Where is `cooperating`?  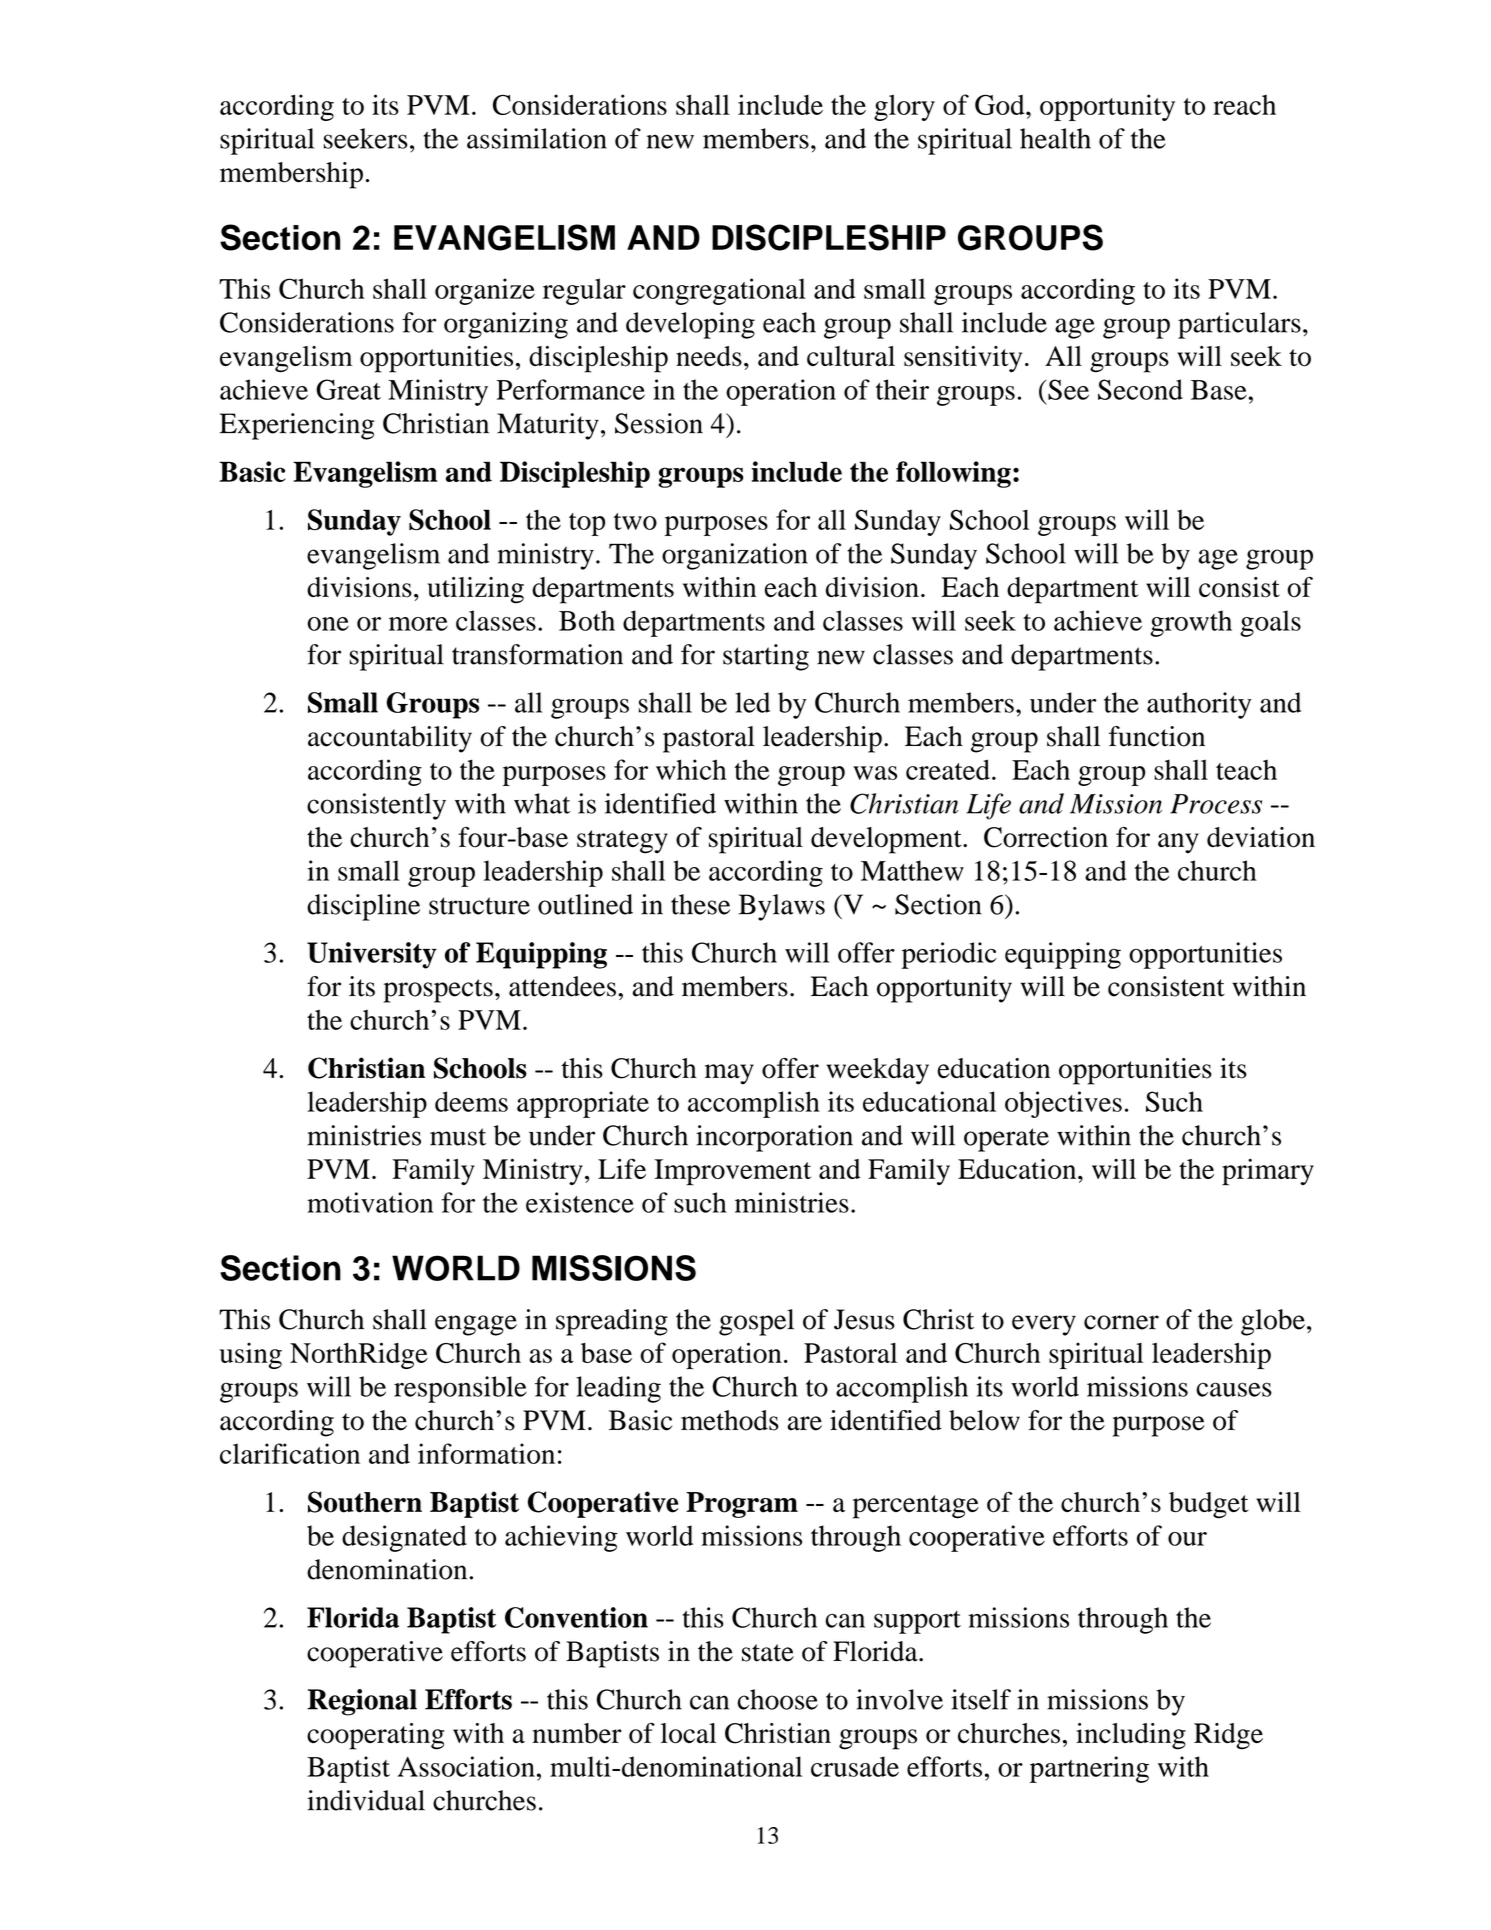 cooperating is located at coordinates (376, 1736).
